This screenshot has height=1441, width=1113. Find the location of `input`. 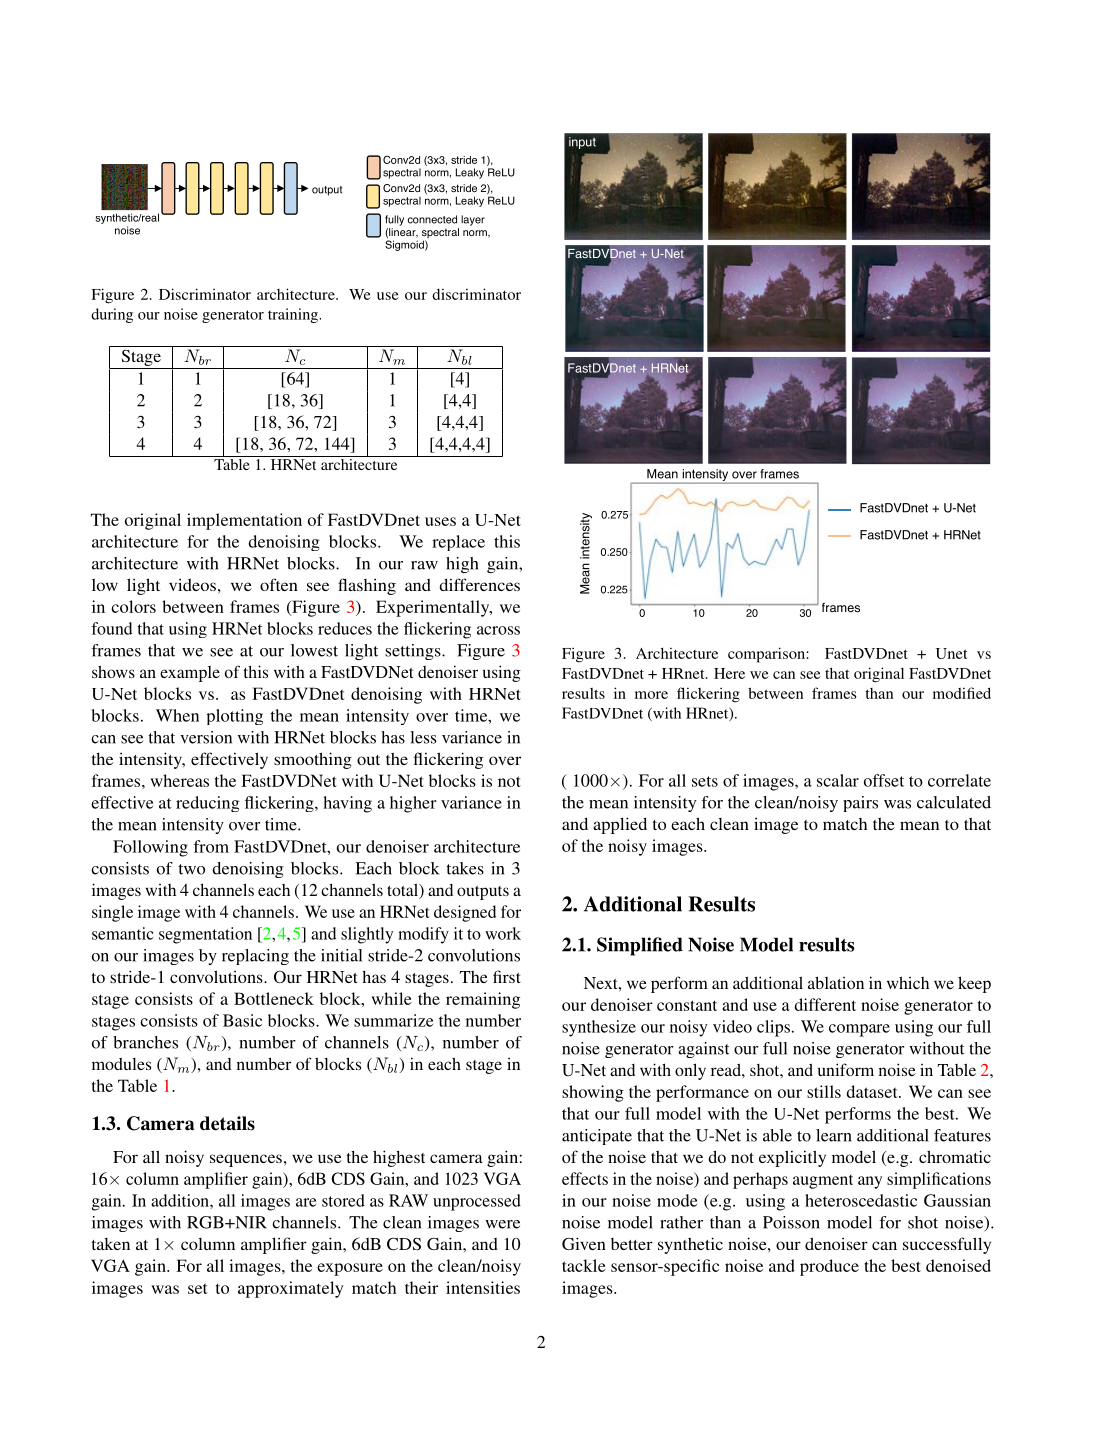

input is located at coordinates (582, 143).
